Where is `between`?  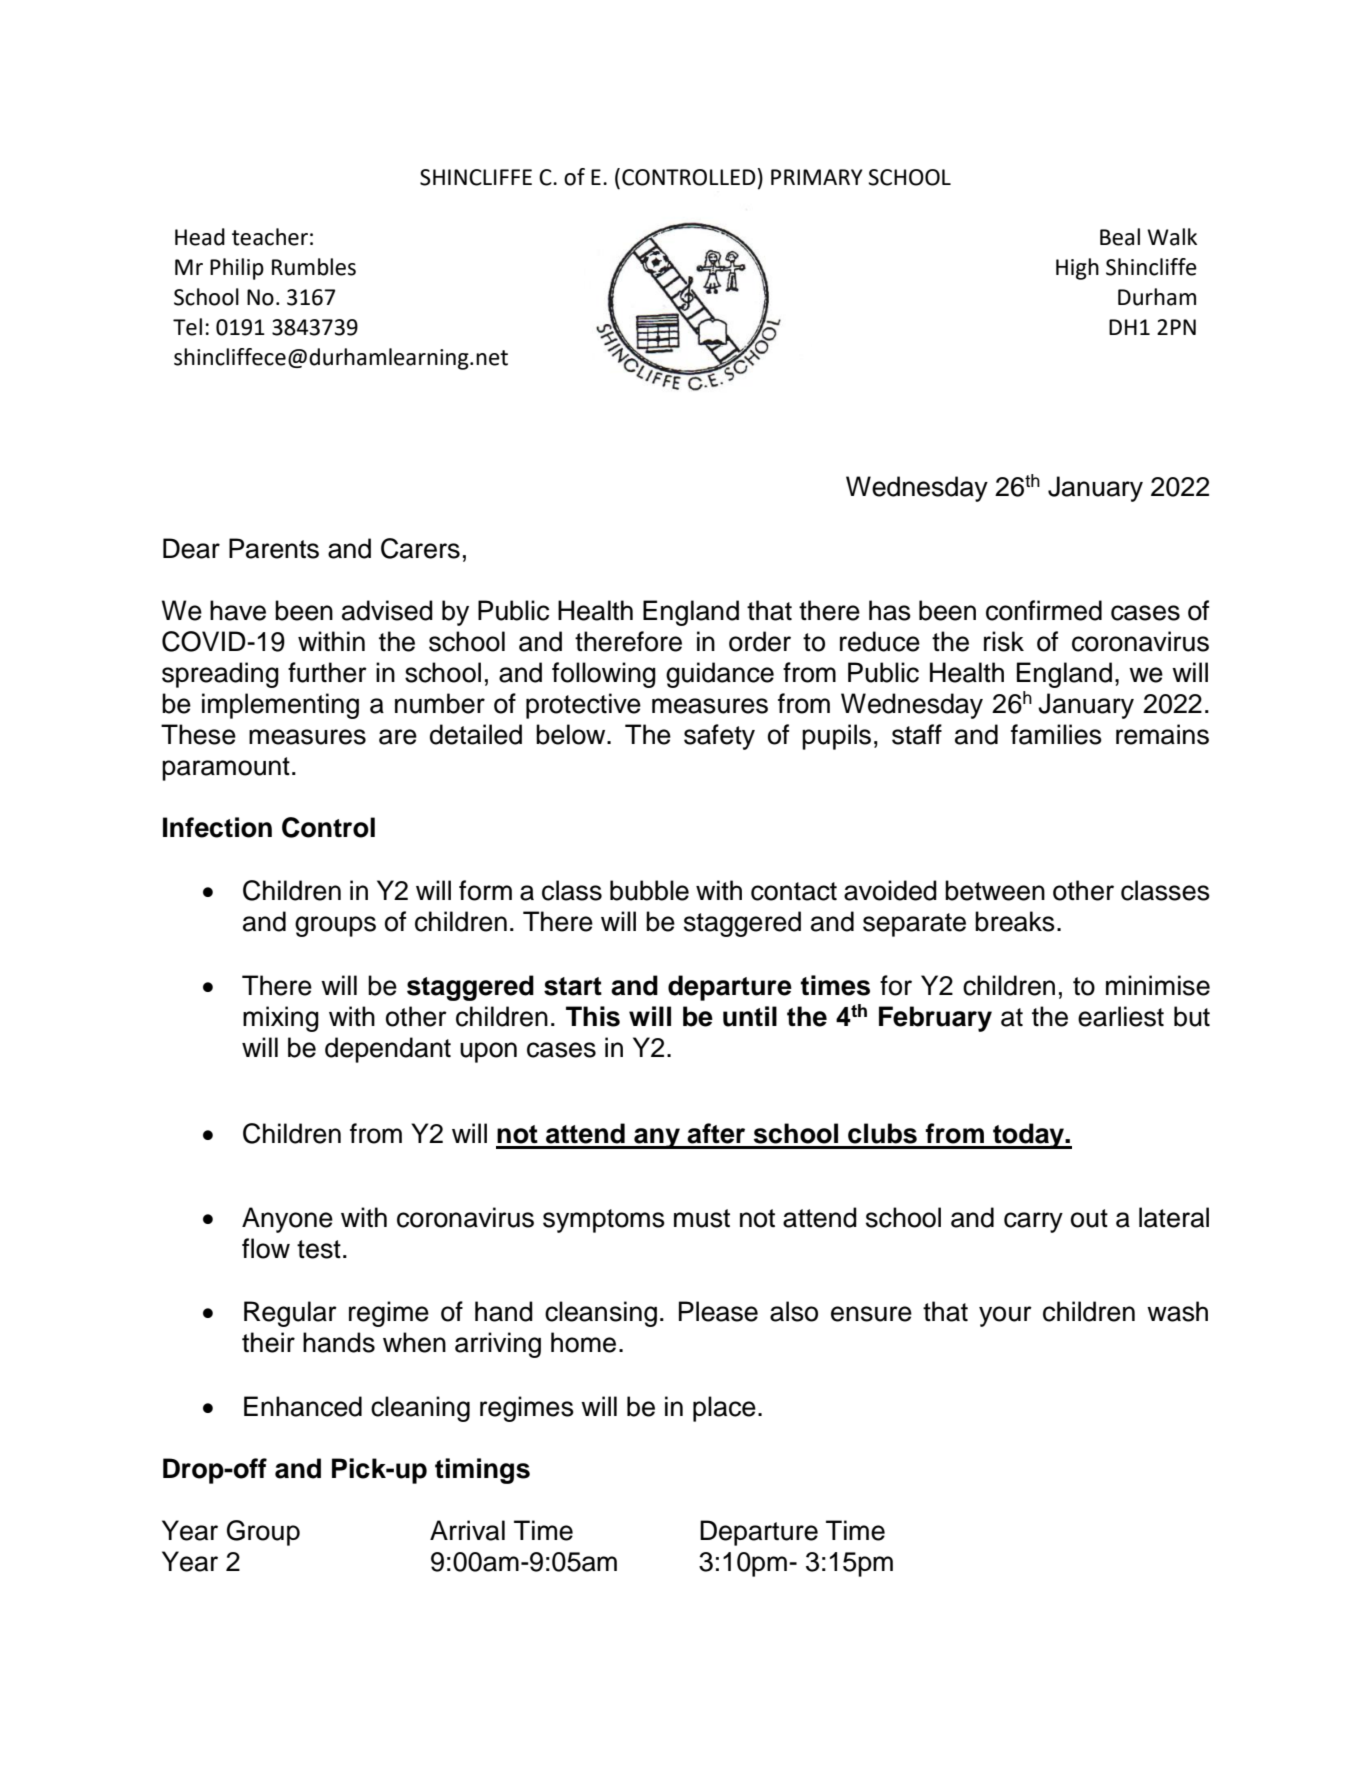 between is located at coordinates (995, 890).
